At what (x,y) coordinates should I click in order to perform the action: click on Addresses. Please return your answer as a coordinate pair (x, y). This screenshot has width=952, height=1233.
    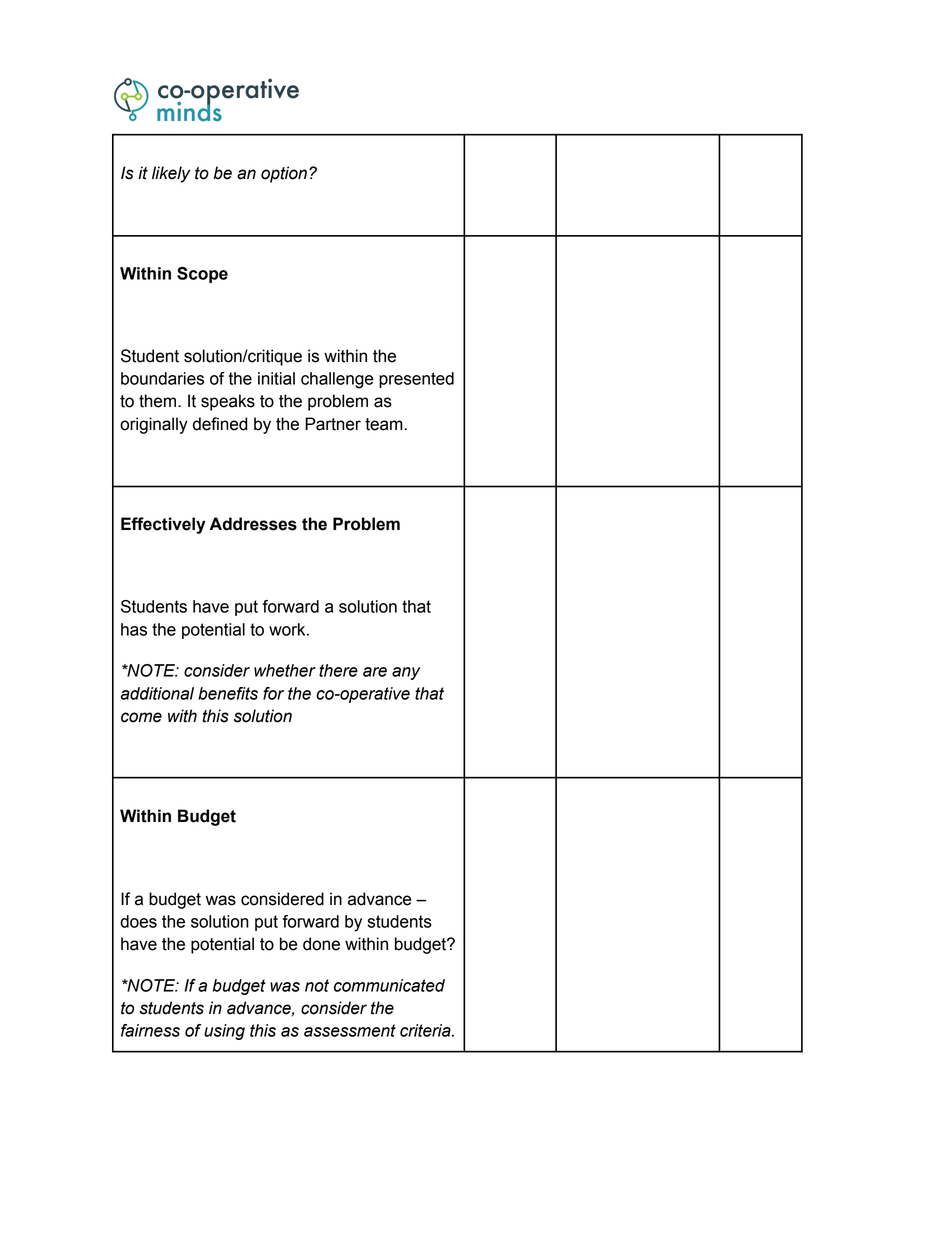
    Looking at the image, I should click on (253, 524).
